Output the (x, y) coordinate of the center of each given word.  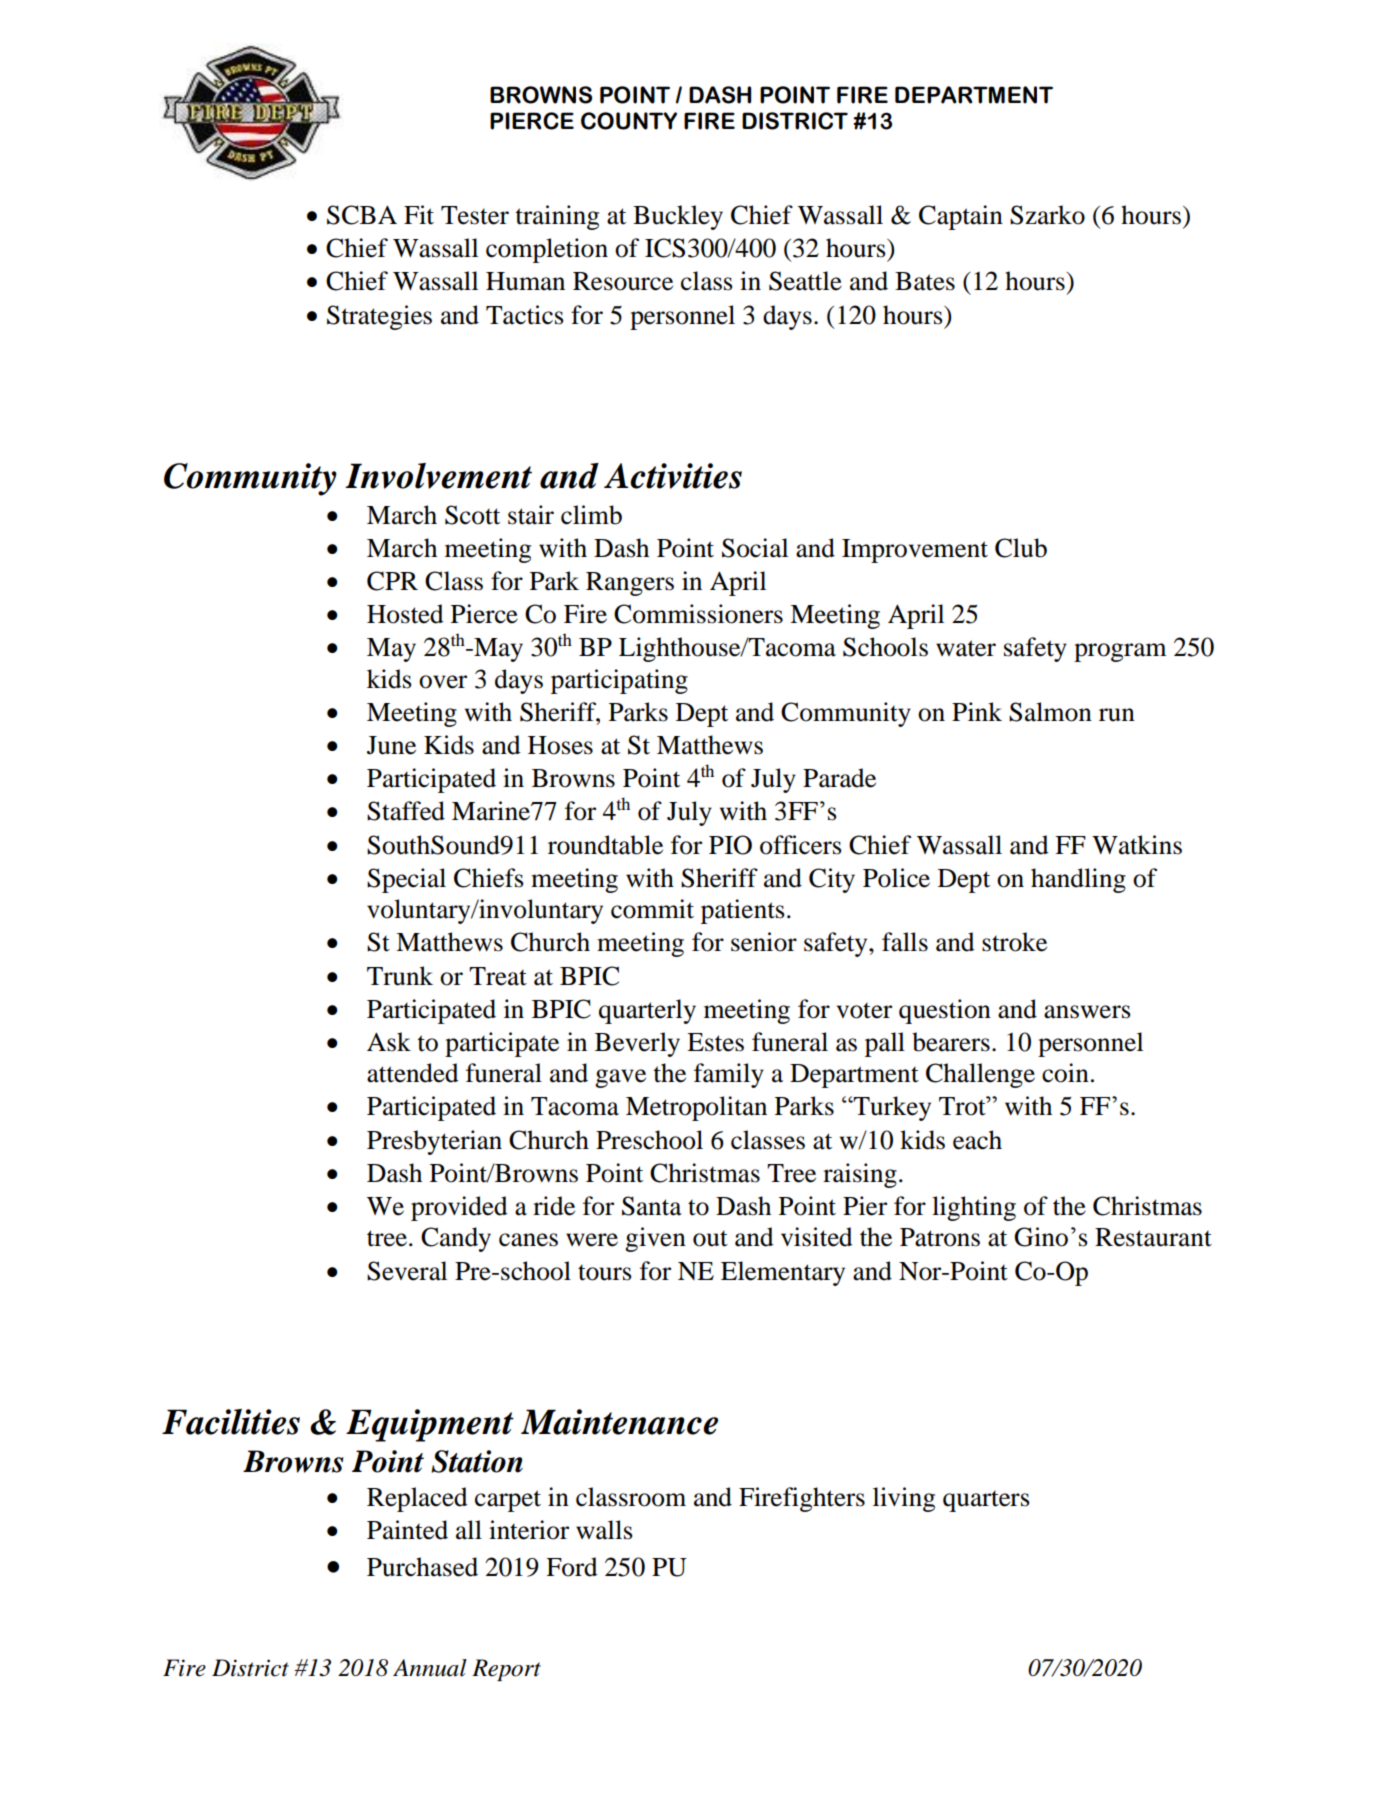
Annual (430, 1668)
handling (1078, 880)
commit (652, 909)
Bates (925, 281)
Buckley (678, 217)
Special (406, 880)
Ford (572, 1567)
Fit (419, 215)
